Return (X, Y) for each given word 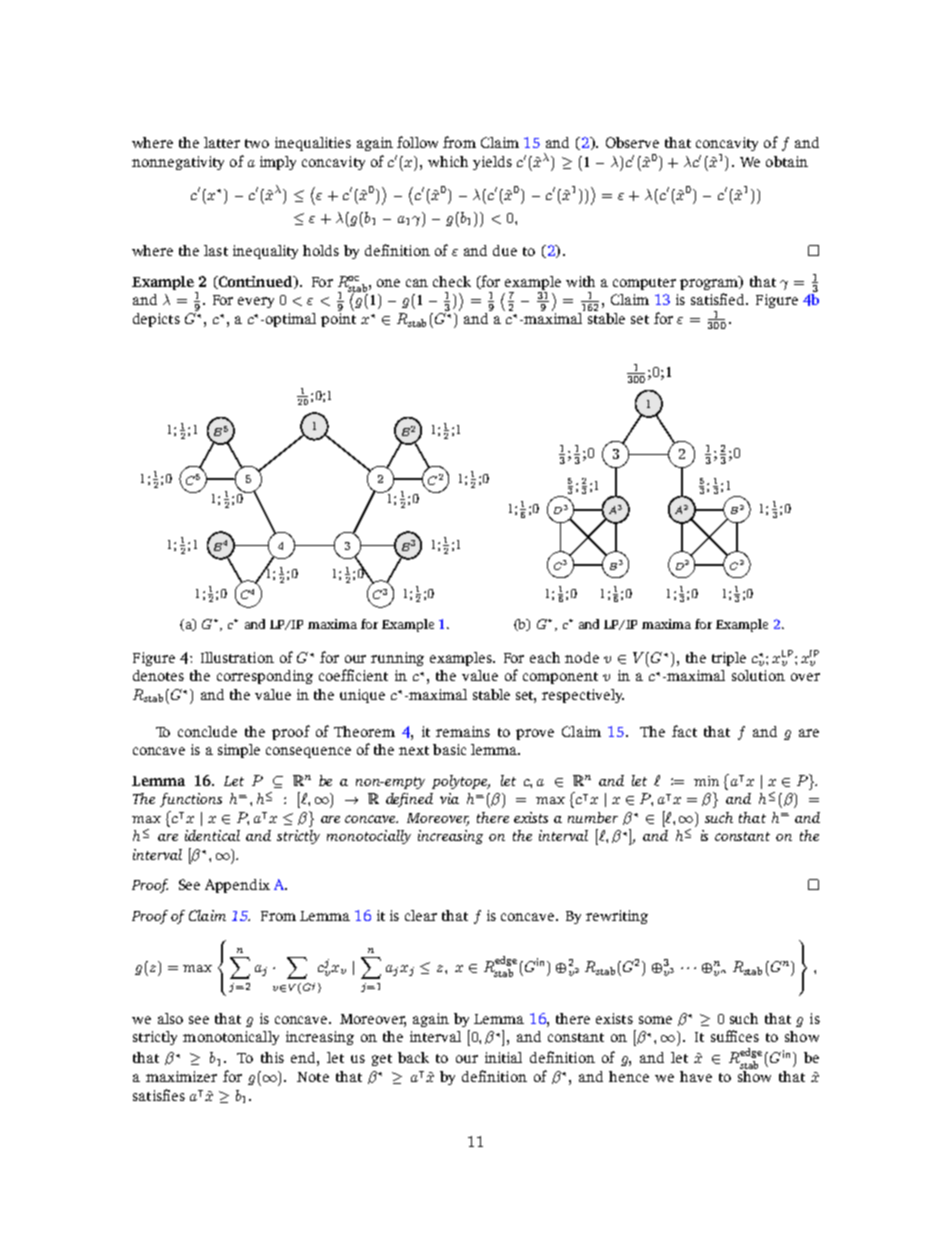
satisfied (719, 299)
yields (492, 163)
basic (449, 749)
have (696, 1076)
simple (239, 751)
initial (503, 1057)
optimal (291, 320)
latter (222, 142)
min (706, 781)
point (338, 318)
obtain (787, 161)
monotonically (231, 1038)
